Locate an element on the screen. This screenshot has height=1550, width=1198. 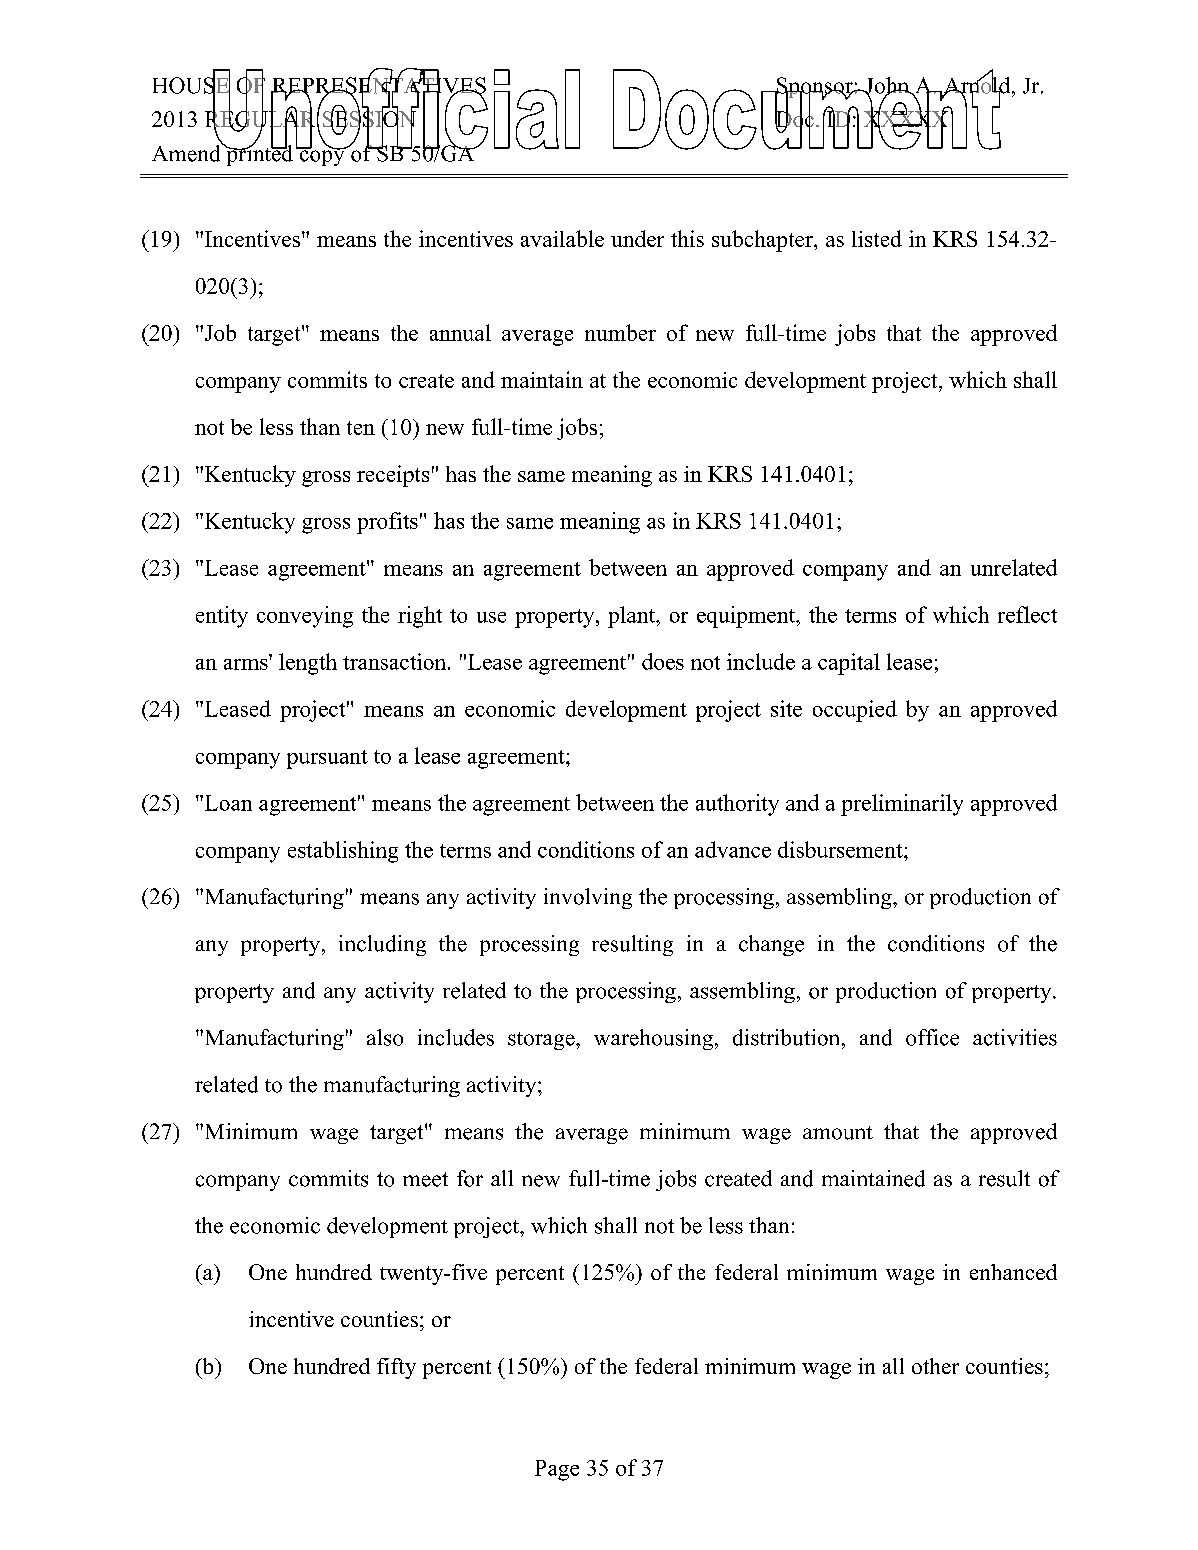
XXXXX is located at coordinates (906, 119).
